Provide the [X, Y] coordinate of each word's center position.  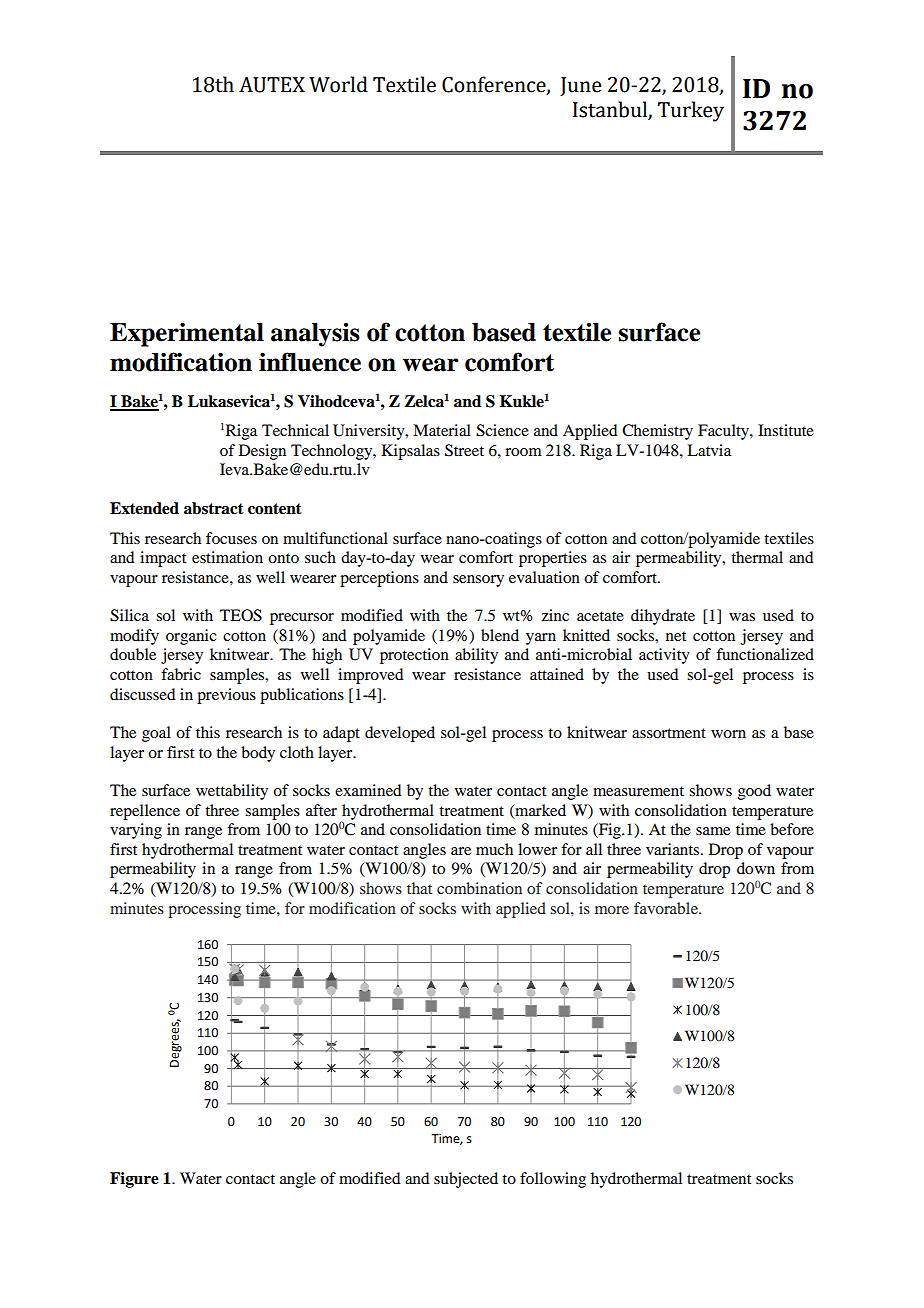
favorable [667, 908]
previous [226, 696]
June [580, 86]
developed [400, 734]
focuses [231, 538]
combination [479, 888]
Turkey [691, 111]
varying [136, 831]
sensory [478, 581]
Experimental [187, 334]
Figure [134, 1180]
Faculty [724, 432]
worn [728, 734]
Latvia [709, 450]
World [338, 84]
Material [442, 430]
